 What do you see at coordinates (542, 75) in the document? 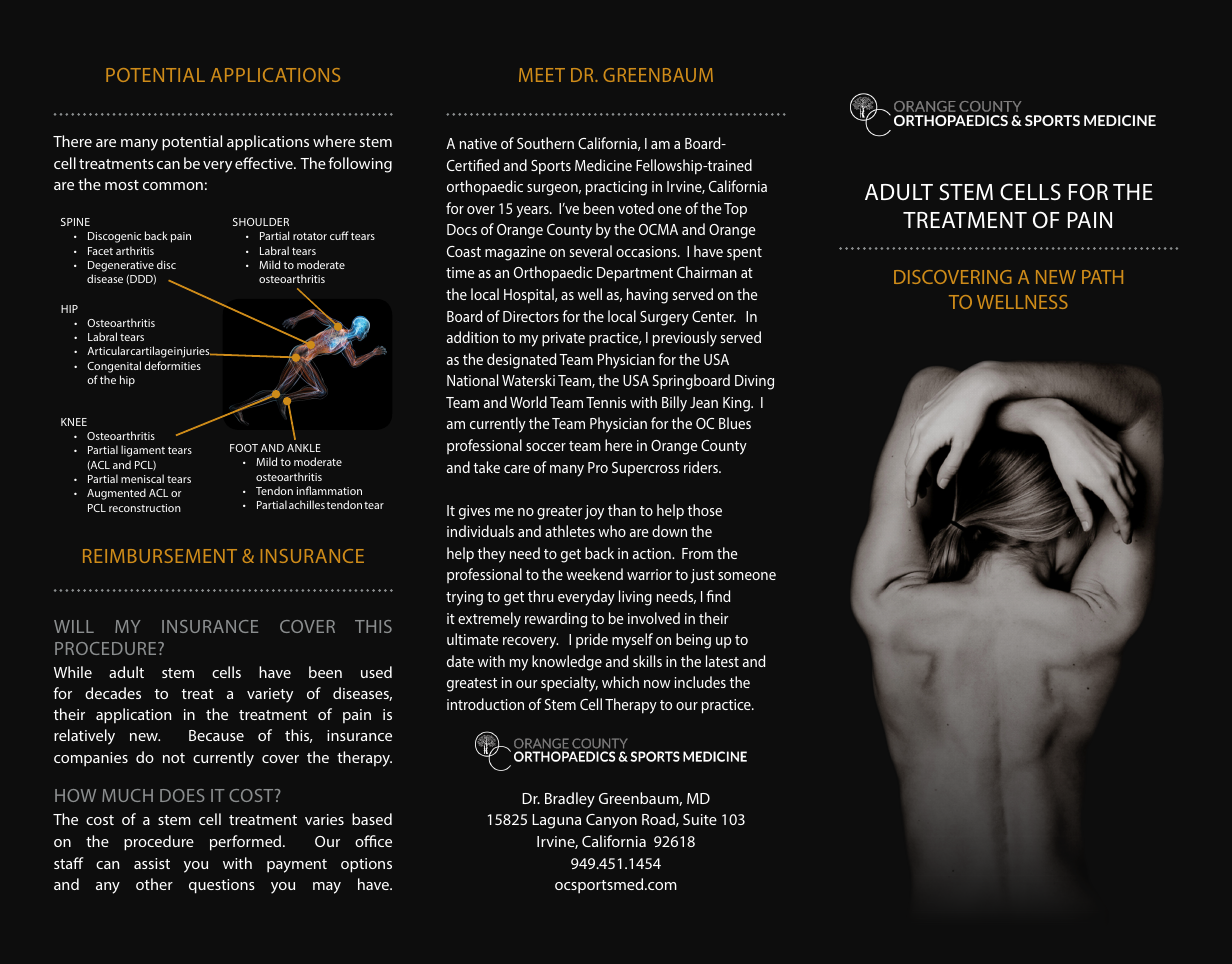
I see `MEET` at bounding box center [542, 75].
